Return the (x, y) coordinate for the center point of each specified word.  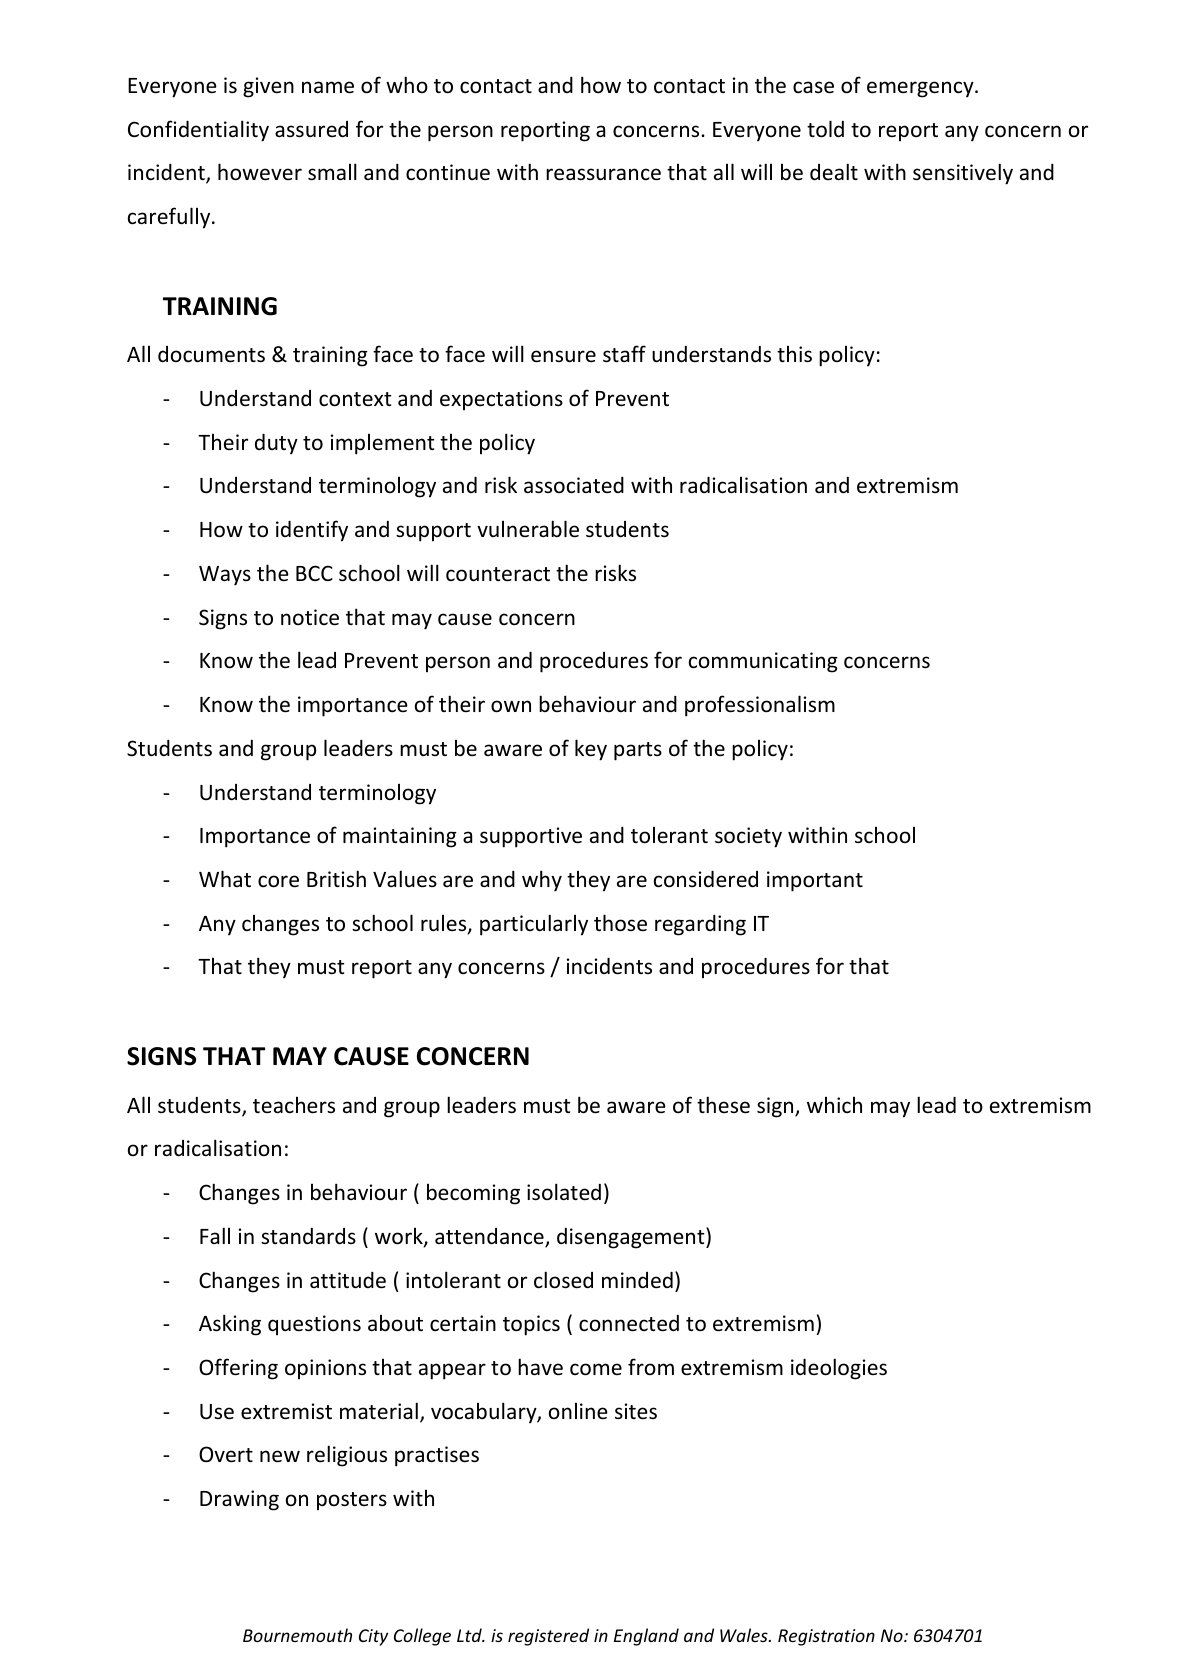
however (260, 172)
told (825, 129)
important (815, 881)
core (278, 881)
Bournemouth (297, 1635)
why (542, 881)
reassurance (603, 174)
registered (548, 1637)
